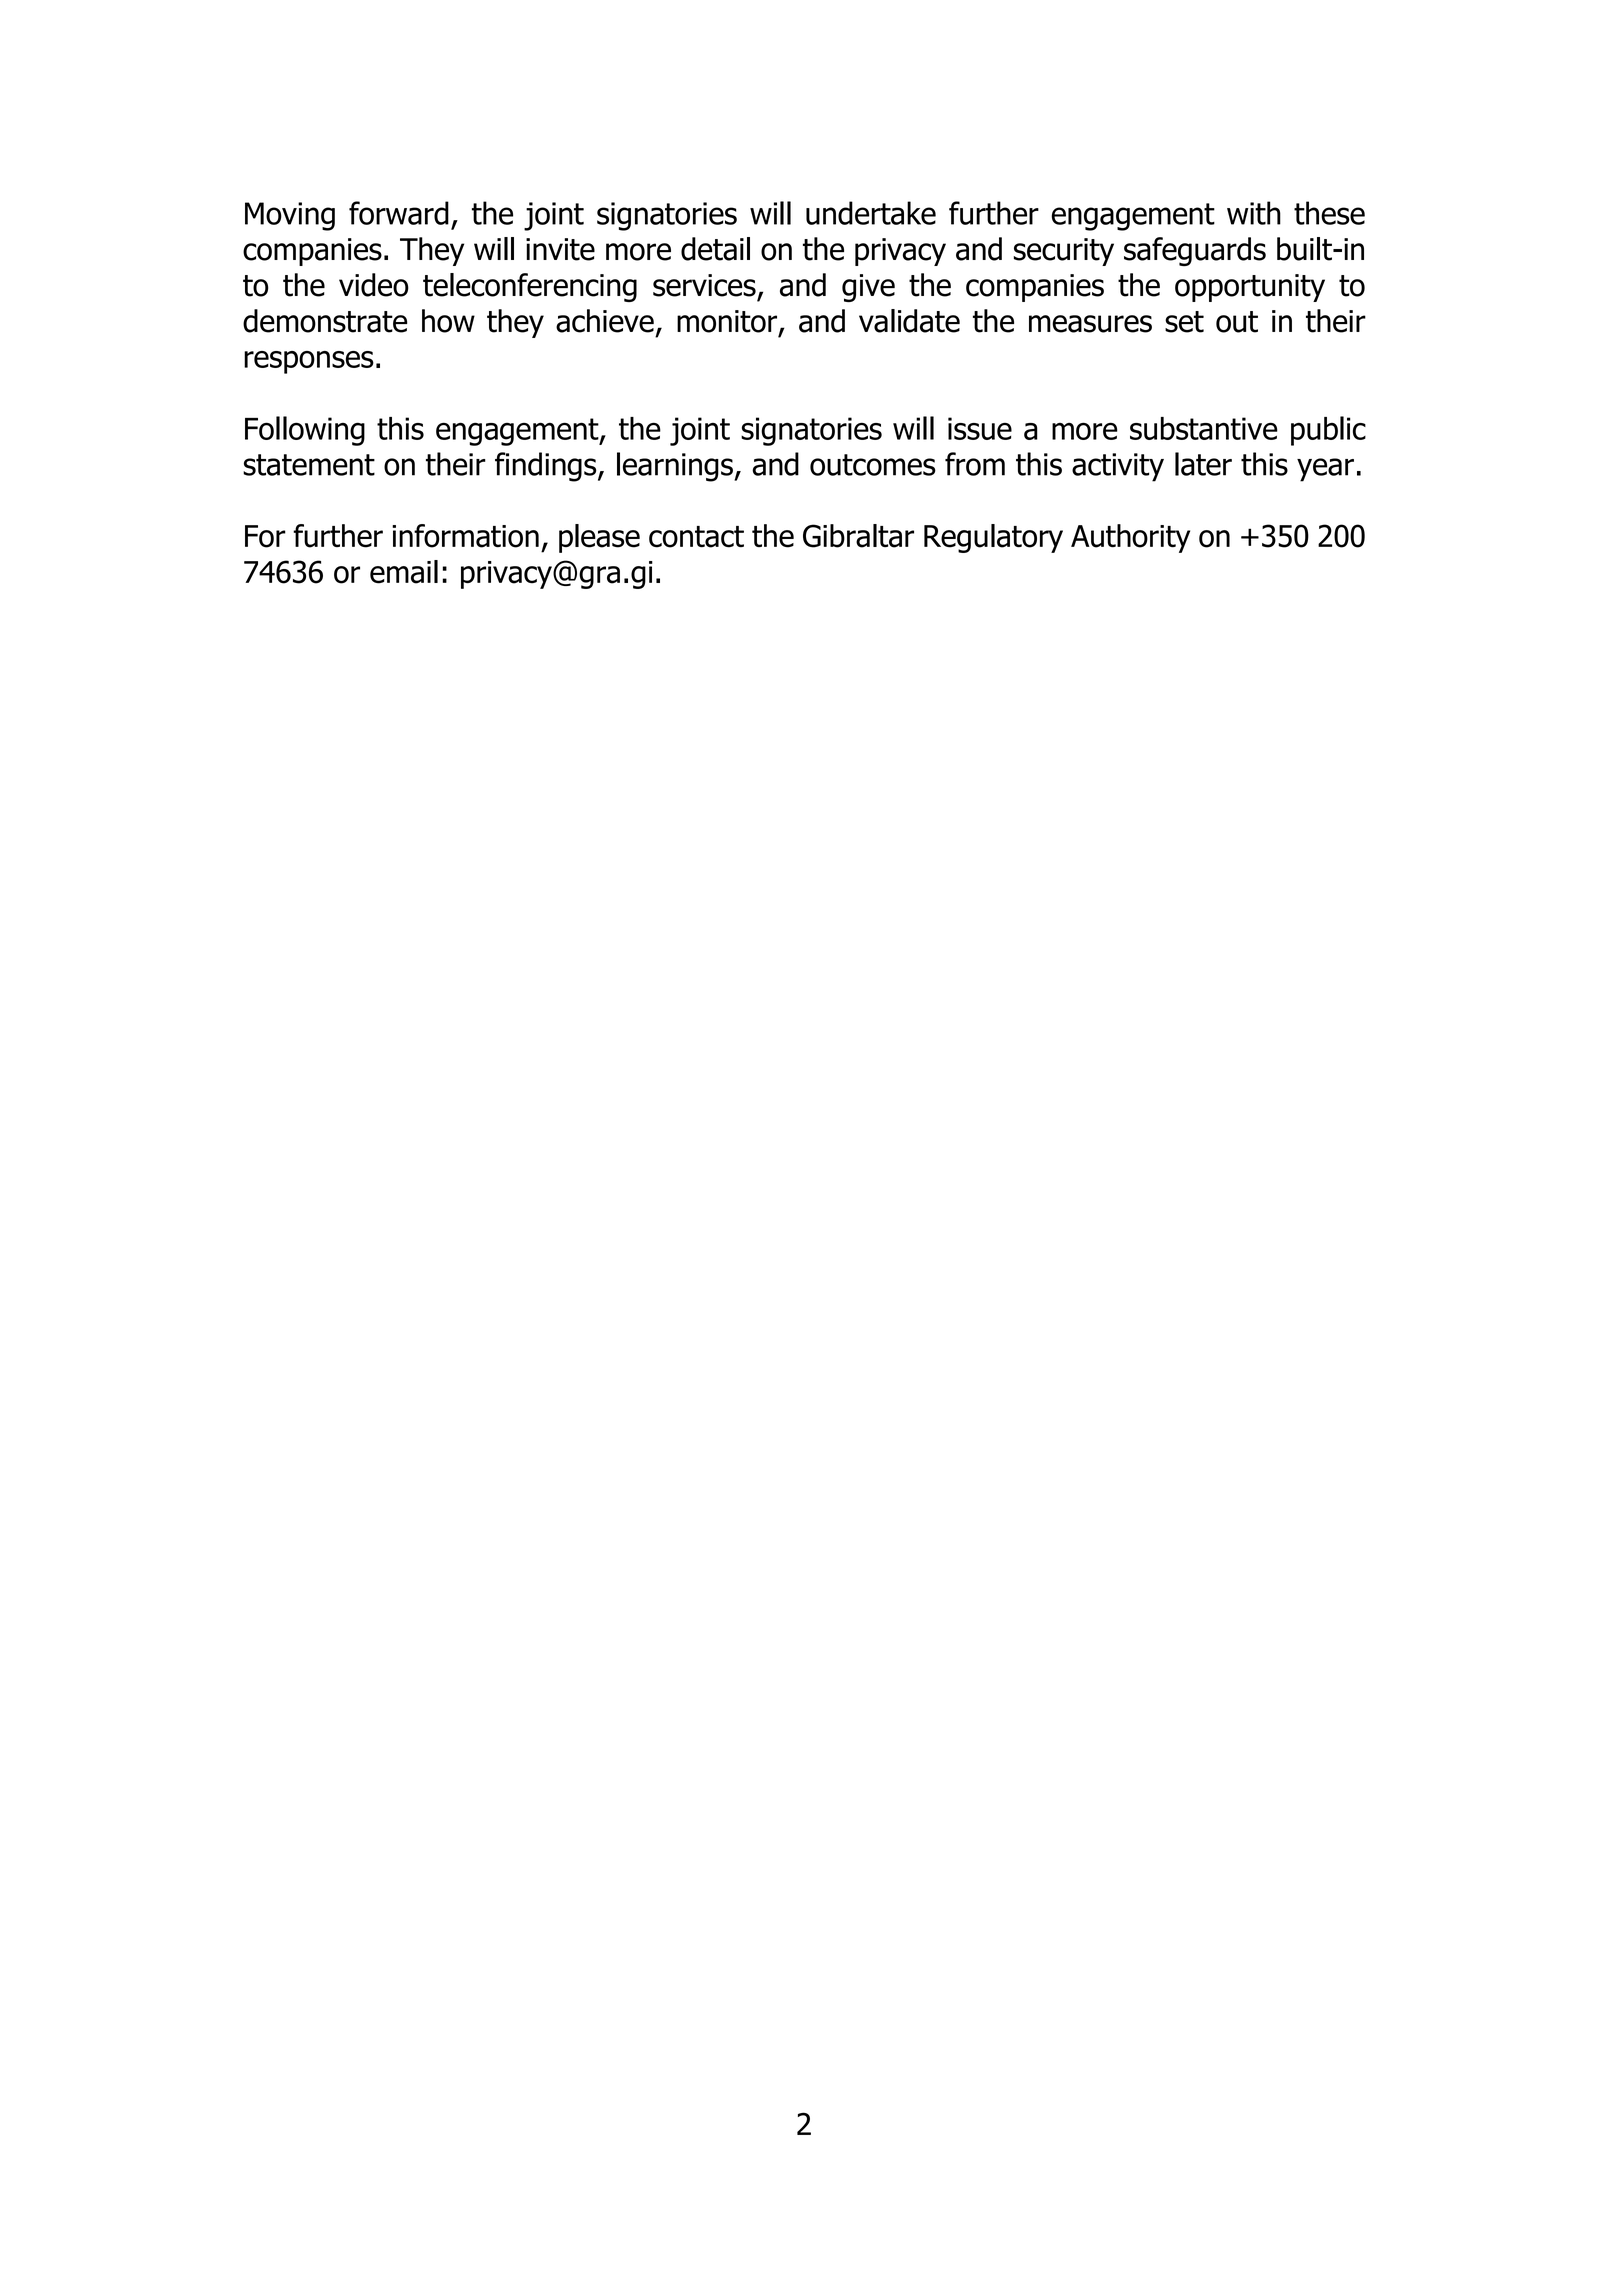 Image resolution: width=1608 pixels, height=2274 pixels. Describe the element at coordinates (305, 431) in the image. I see `Following` at that location.
